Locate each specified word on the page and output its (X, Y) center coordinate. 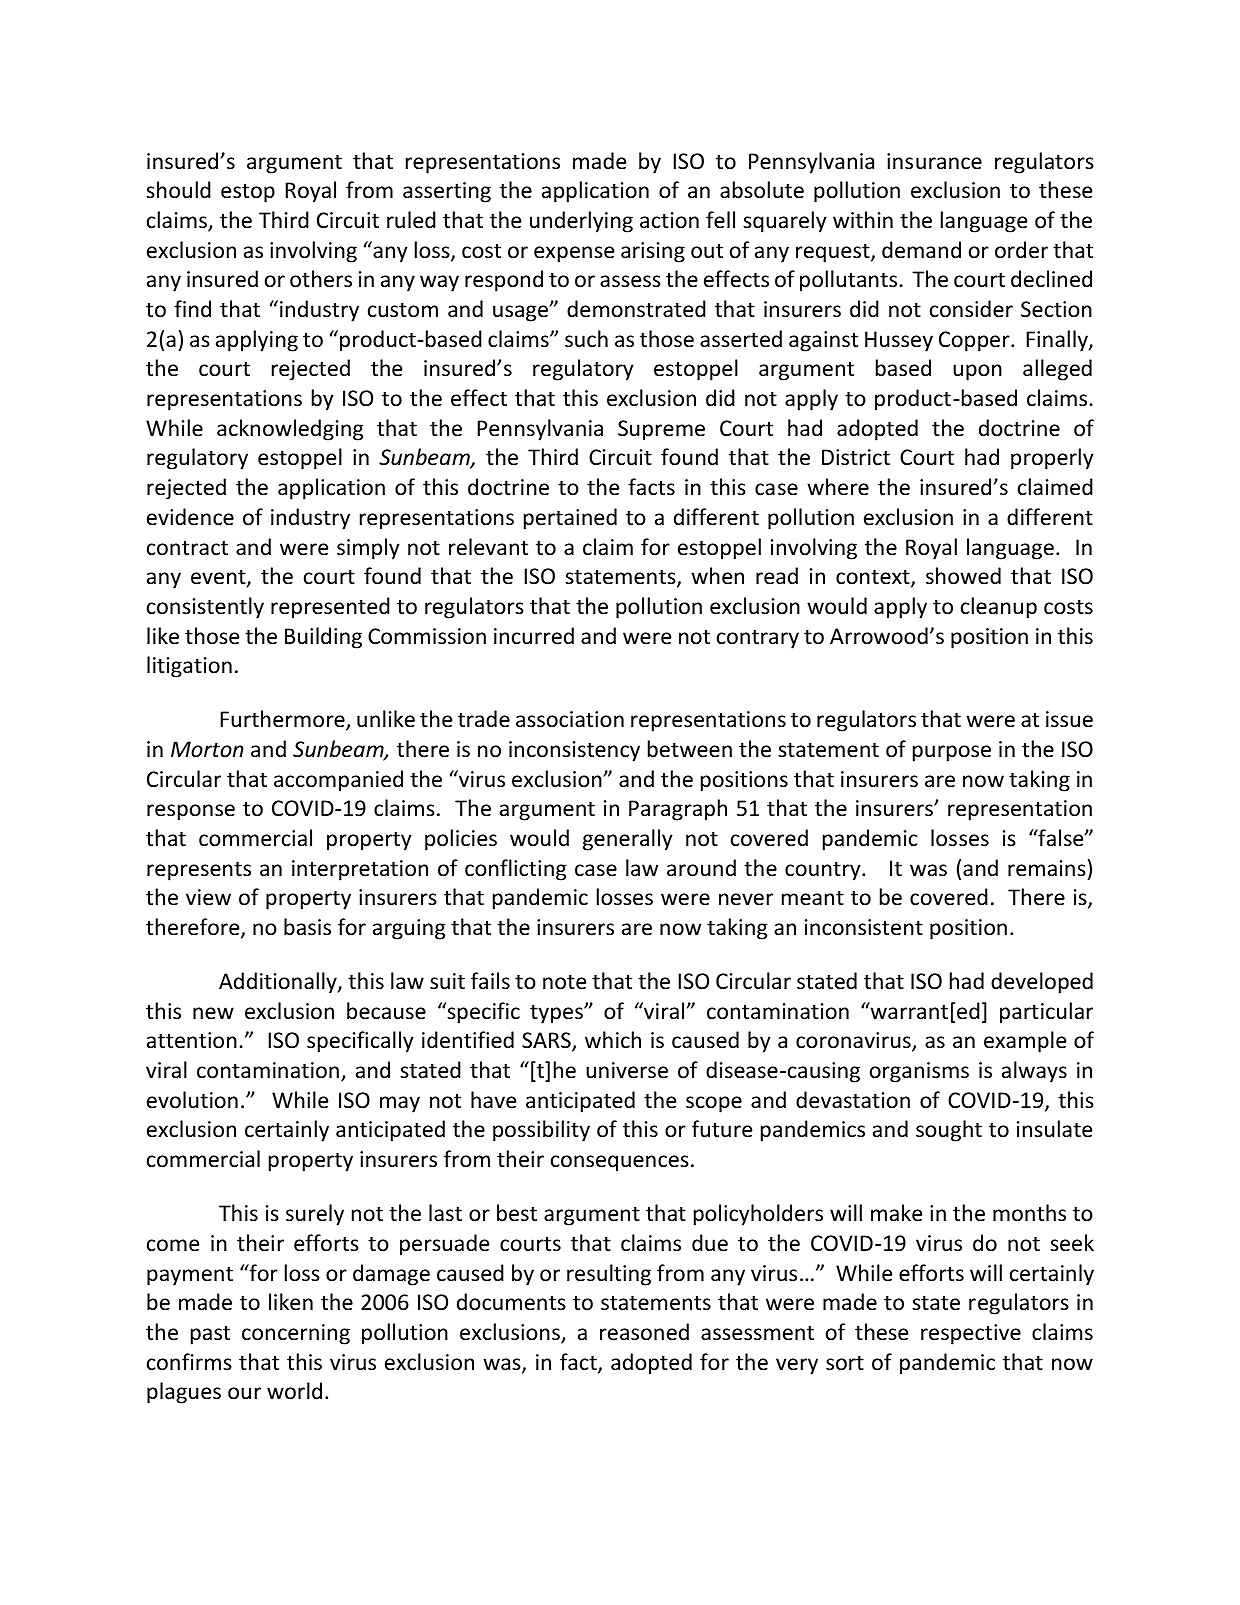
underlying (581, 222)
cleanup (999, 608)
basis (307, 927)
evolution (192, 1100)
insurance (934, 161)
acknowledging (290, 430)
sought (949, 1131)
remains (1047, 868)
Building (323, 638)
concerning (296, 1334)
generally (628, 840)
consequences (620, 1163)
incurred (534, 636)
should (178, 190)
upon (977, 372)
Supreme (661, 430)
